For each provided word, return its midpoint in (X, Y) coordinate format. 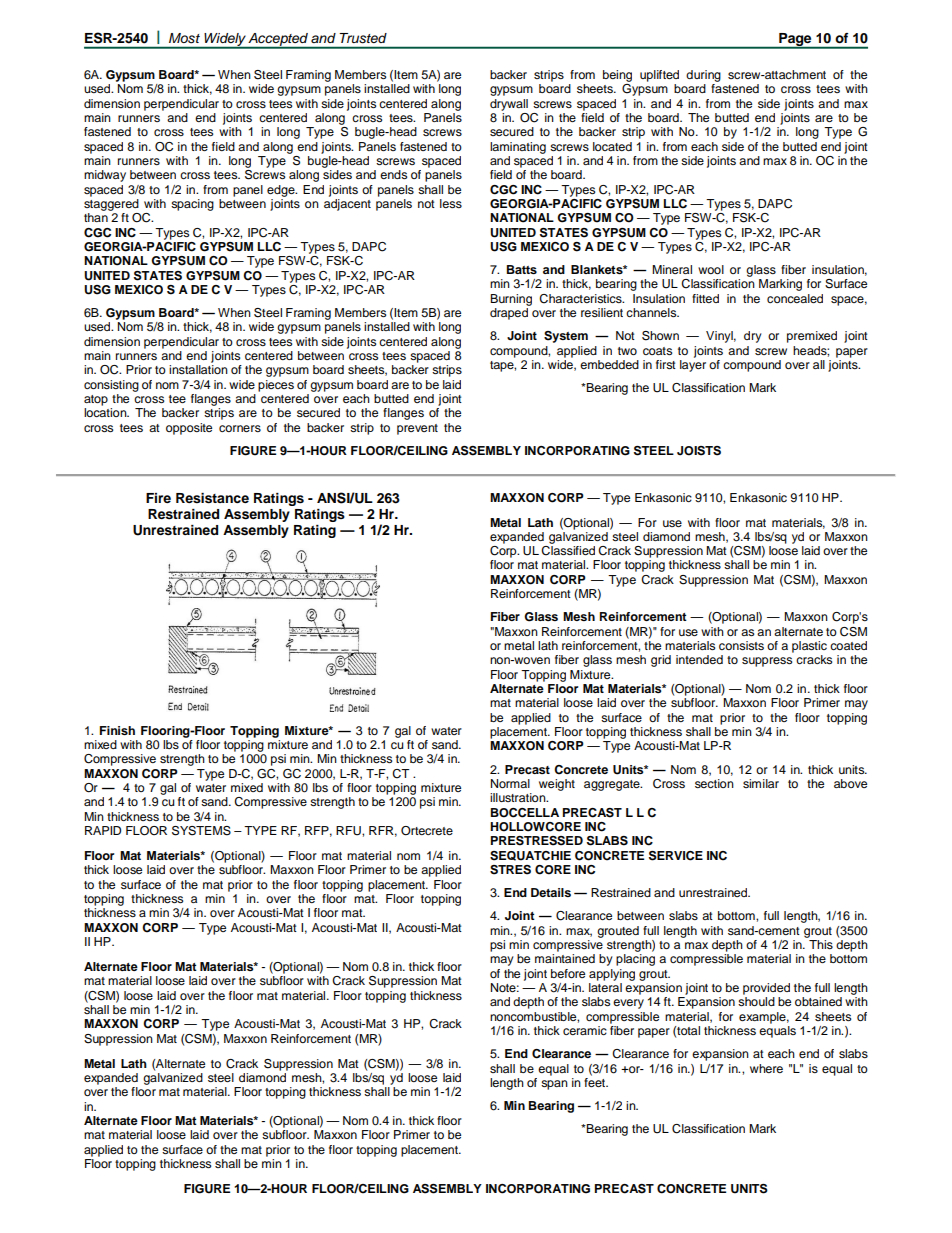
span (554, 1085)
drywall (509, 105)
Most (184, 38)
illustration (519, 797)
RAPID (103, 830)
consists (741, 645)
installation (198, 369)
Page (795, 40)
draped (509, 314)
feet (596, 1081)
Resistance (212, 498)
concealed (795, 298)
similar (761, 783)
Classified (568, 551)
